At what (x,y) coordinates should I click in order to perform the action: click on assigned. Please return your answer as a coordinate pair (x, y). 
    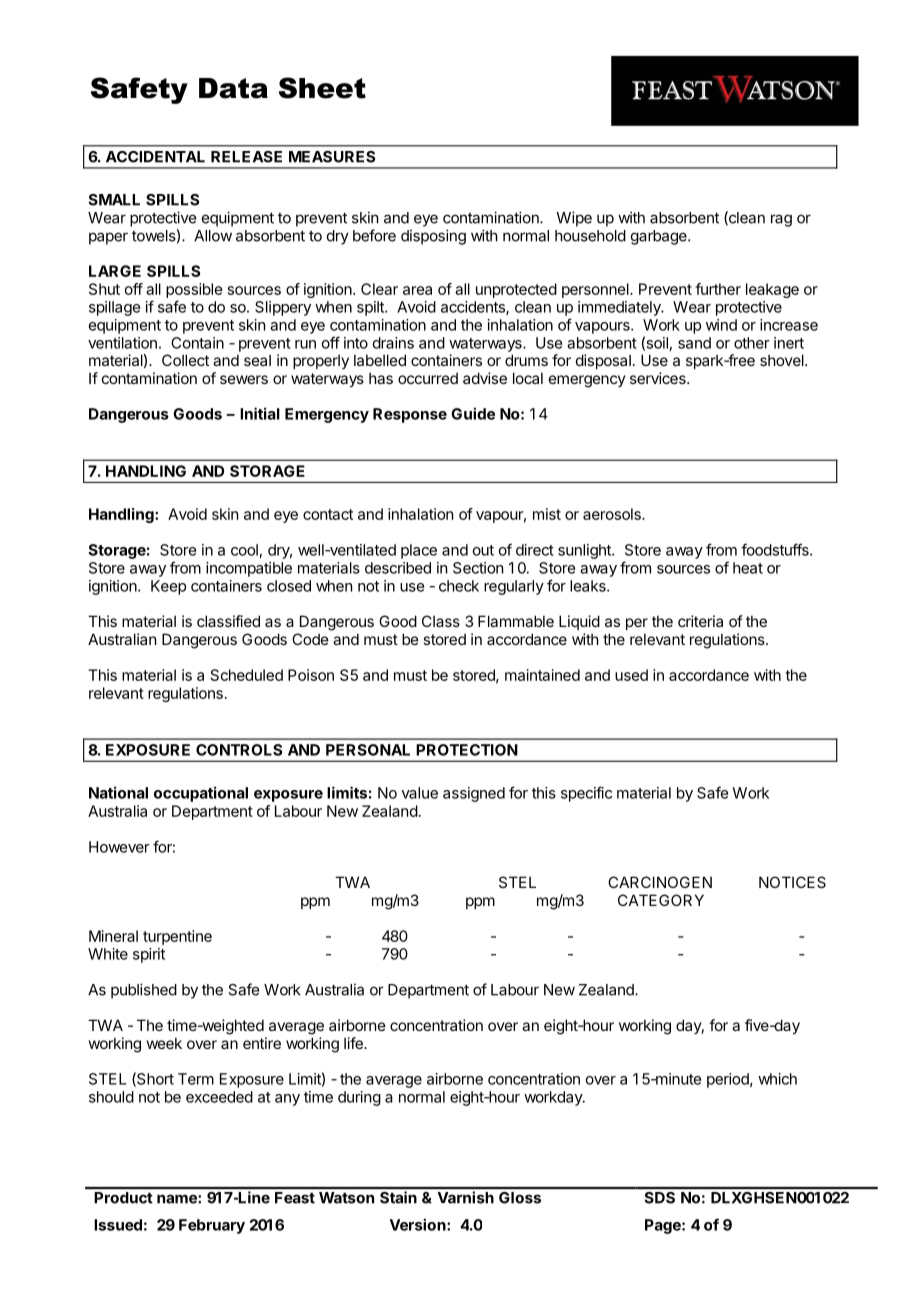
    Looking at the image, I should click on (474, 794).
